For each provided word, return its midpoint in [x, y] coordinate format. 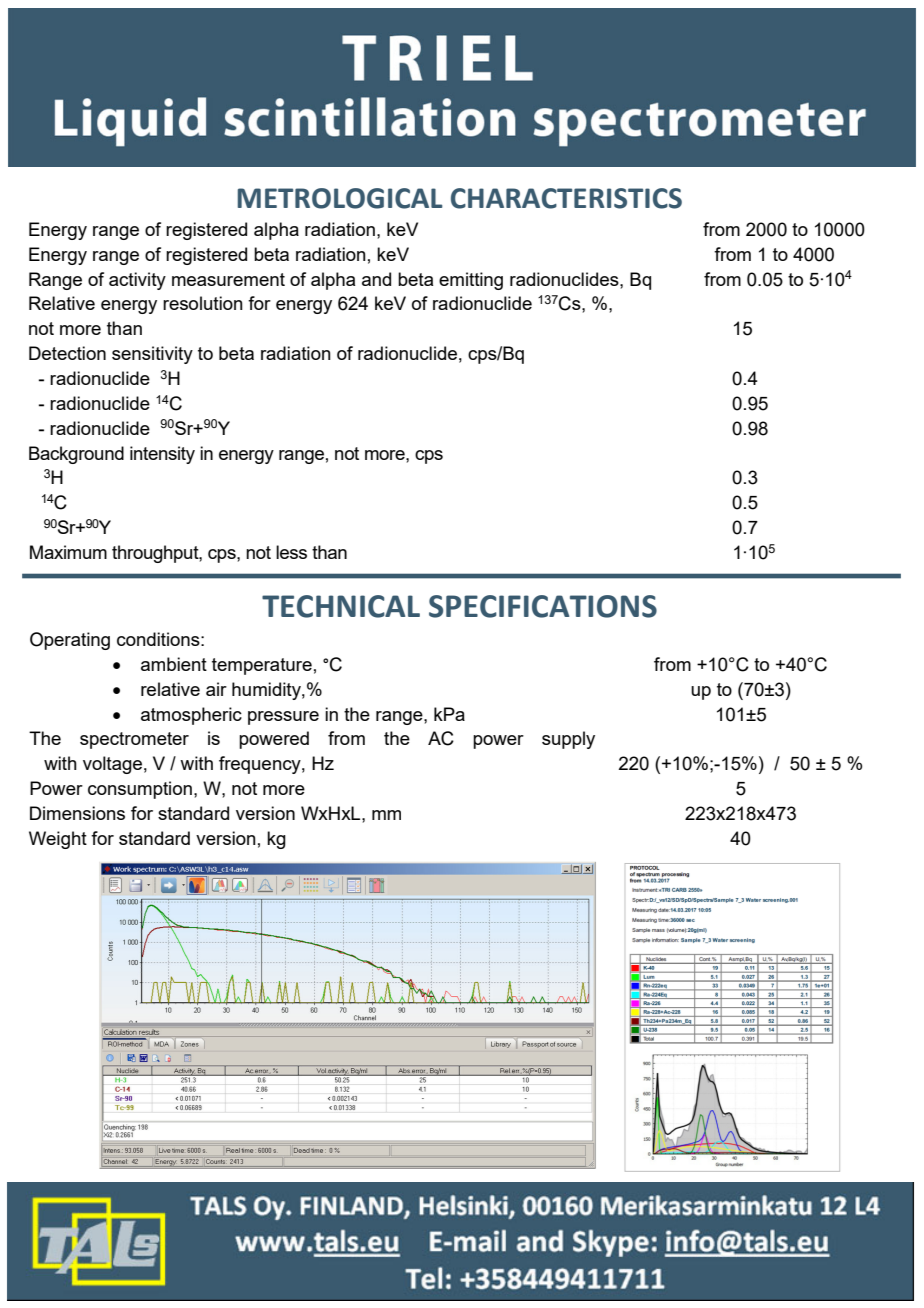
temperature [262, 666]
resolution [203, 303]
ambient [174, 664]
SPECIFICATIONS [543, 606]
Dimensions [77, 813]
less [291, 552]
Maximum [68, 552]
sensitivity [152, 355]
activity [137, 281]
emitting [471, 281]
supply [568, 740]
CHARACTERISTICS [566, 198]
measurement [228, 279]
